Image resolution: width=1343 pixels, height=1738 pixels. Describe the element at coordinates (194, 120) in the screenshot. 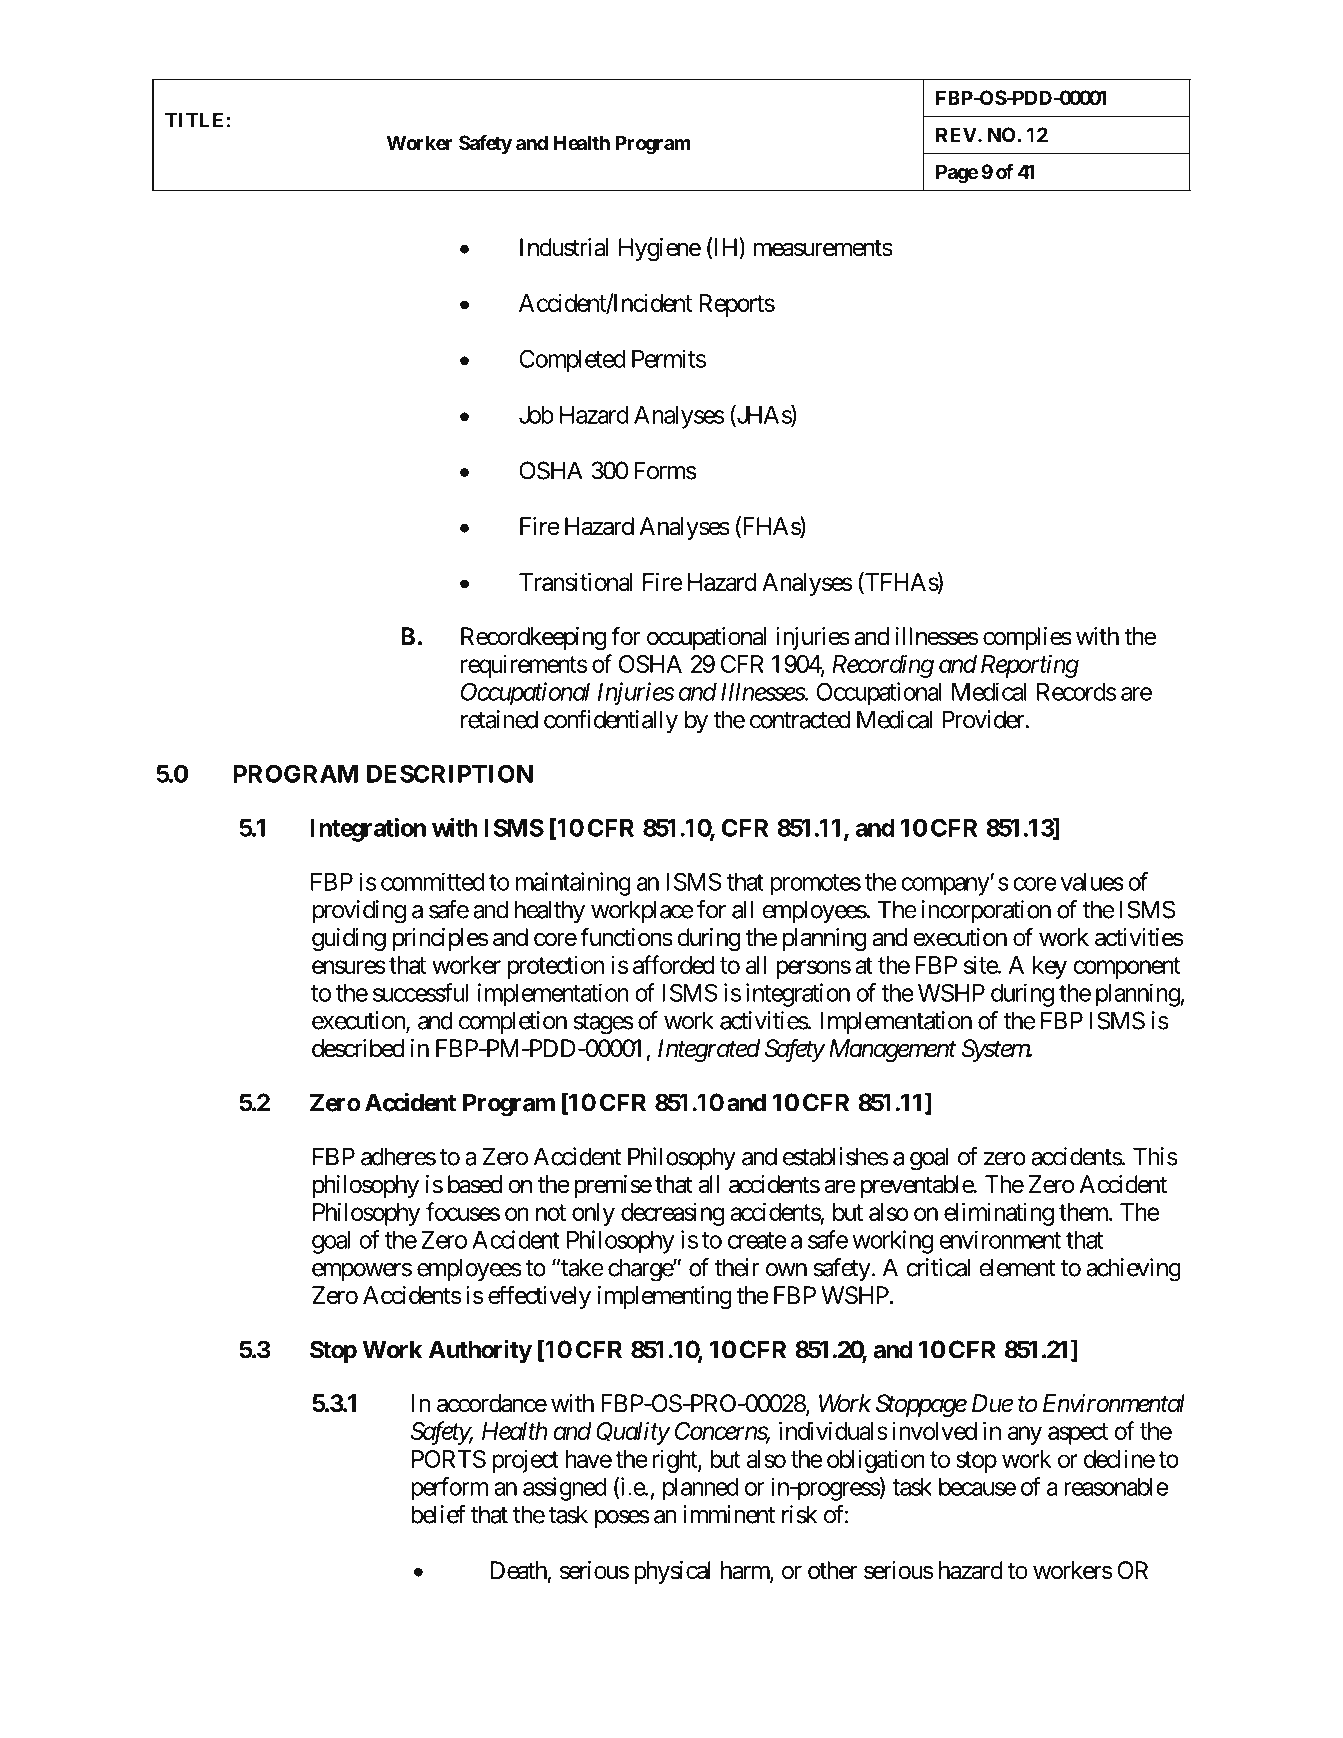

I see `TITLE` at that location.
